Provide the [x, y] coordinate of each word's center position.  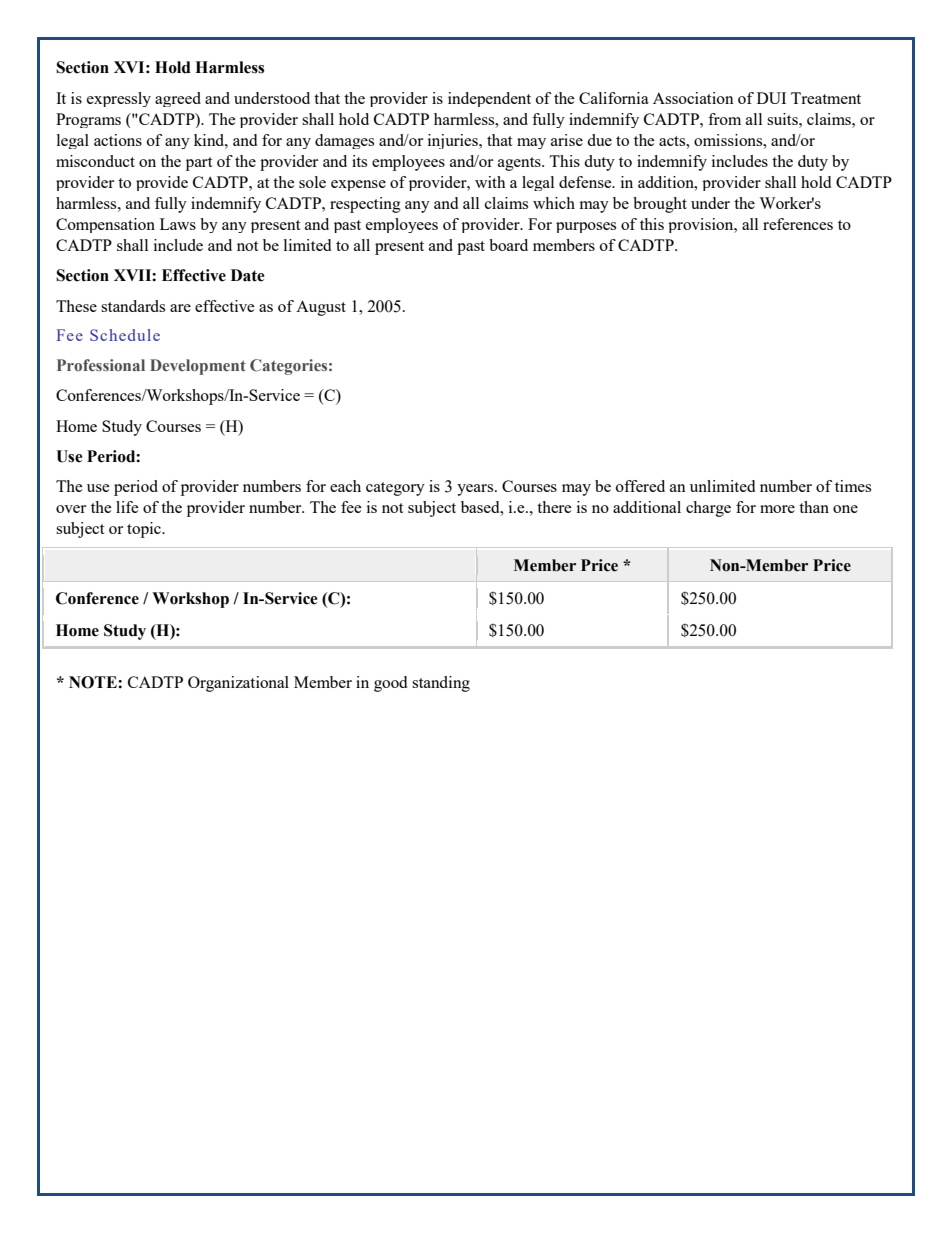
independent [489, 99]
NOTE [94, 682]
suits [783, 119]
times [853, 486]
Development [198, 367]
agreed [178, 99]
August [321, 308]
